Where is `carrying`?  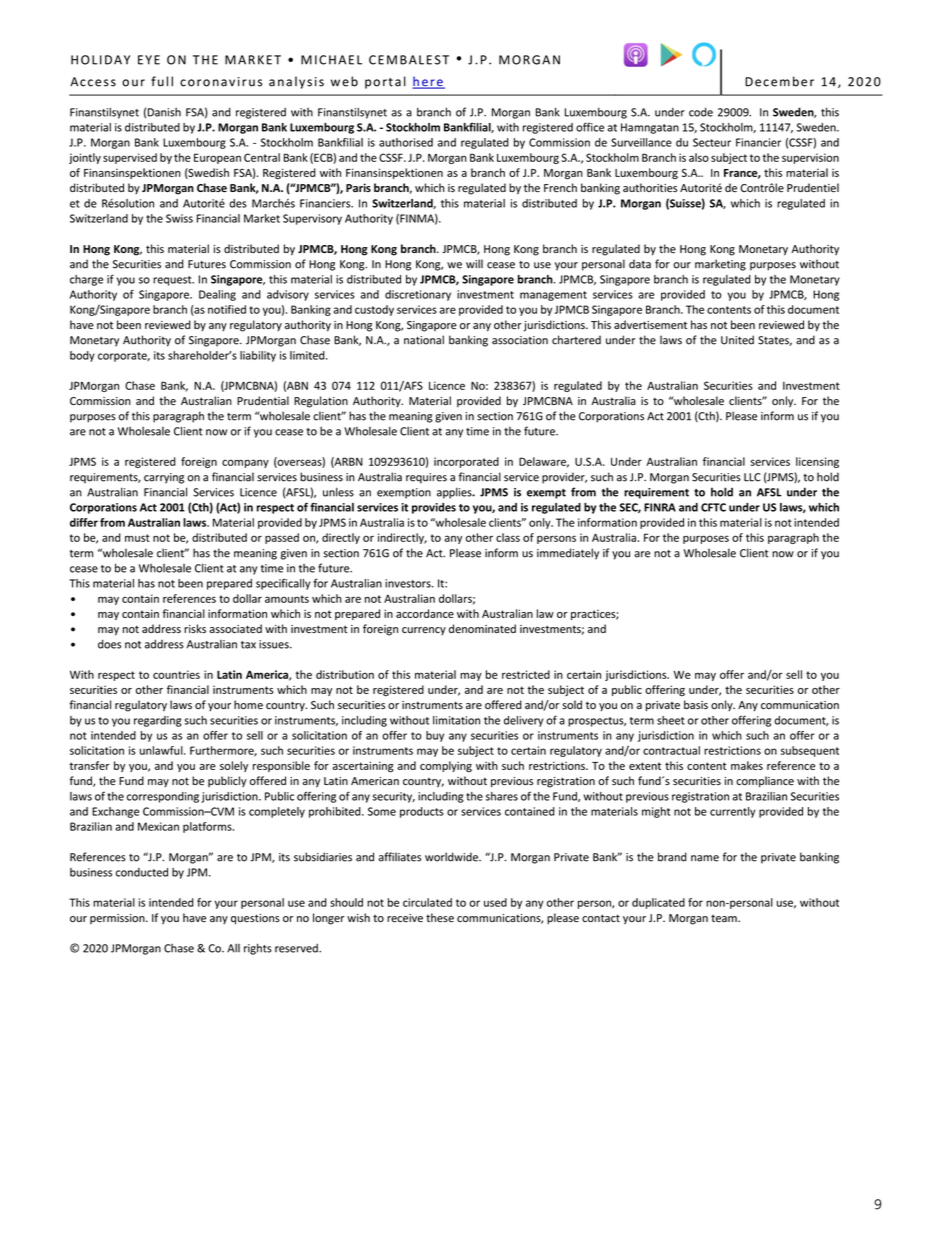
carrying is located at coordinates (164, 478).
